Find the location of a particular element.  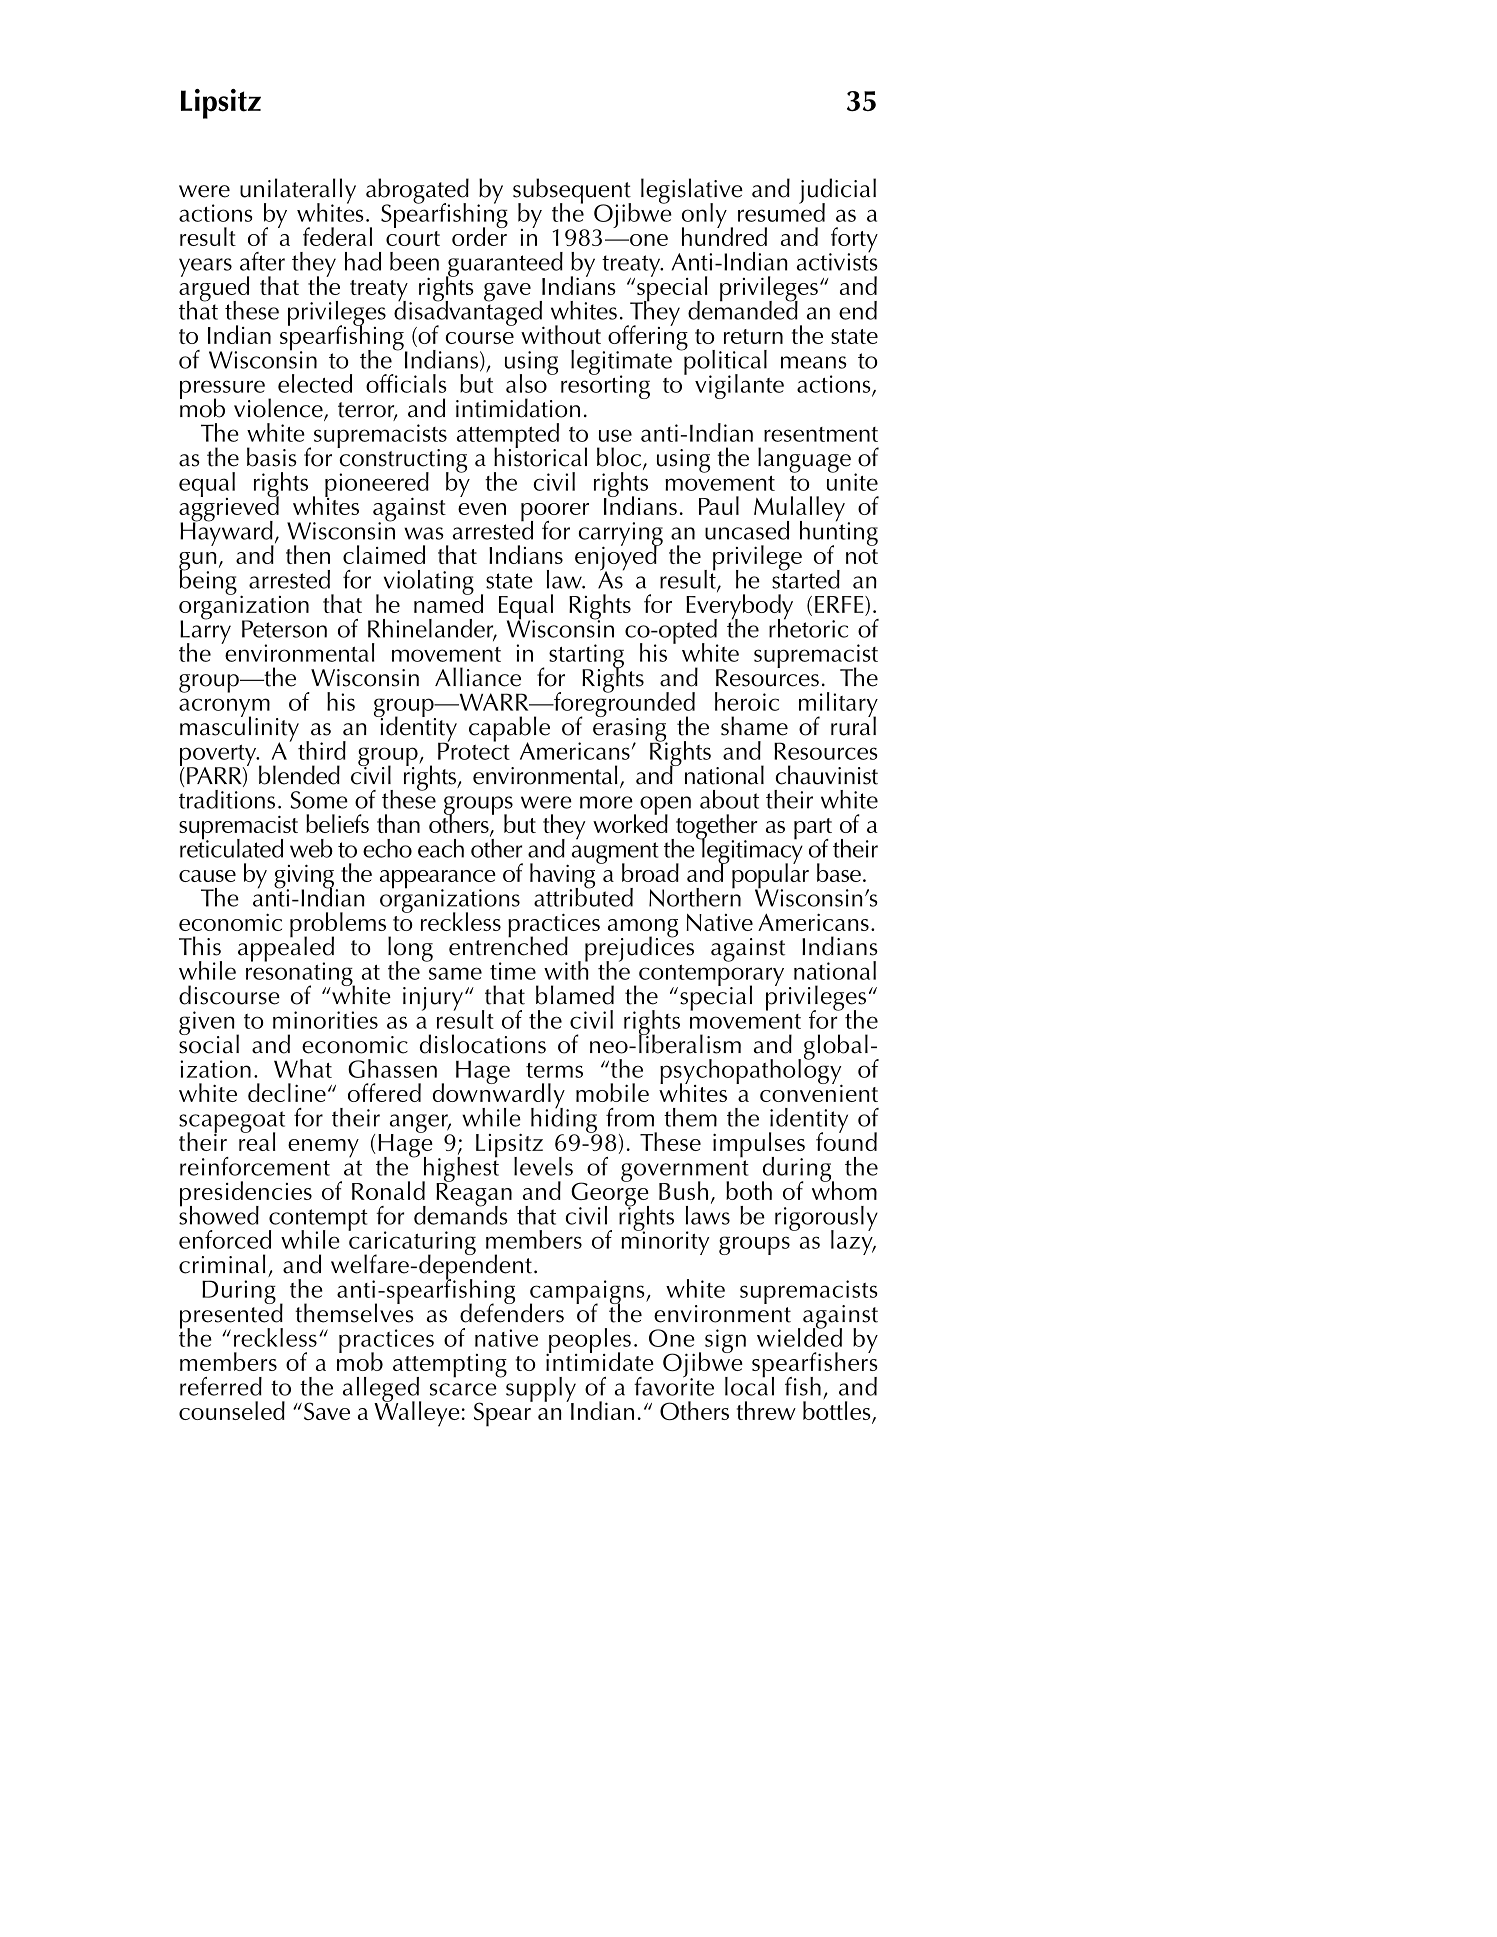

downwardly is located at coordinates (500, 1096).
